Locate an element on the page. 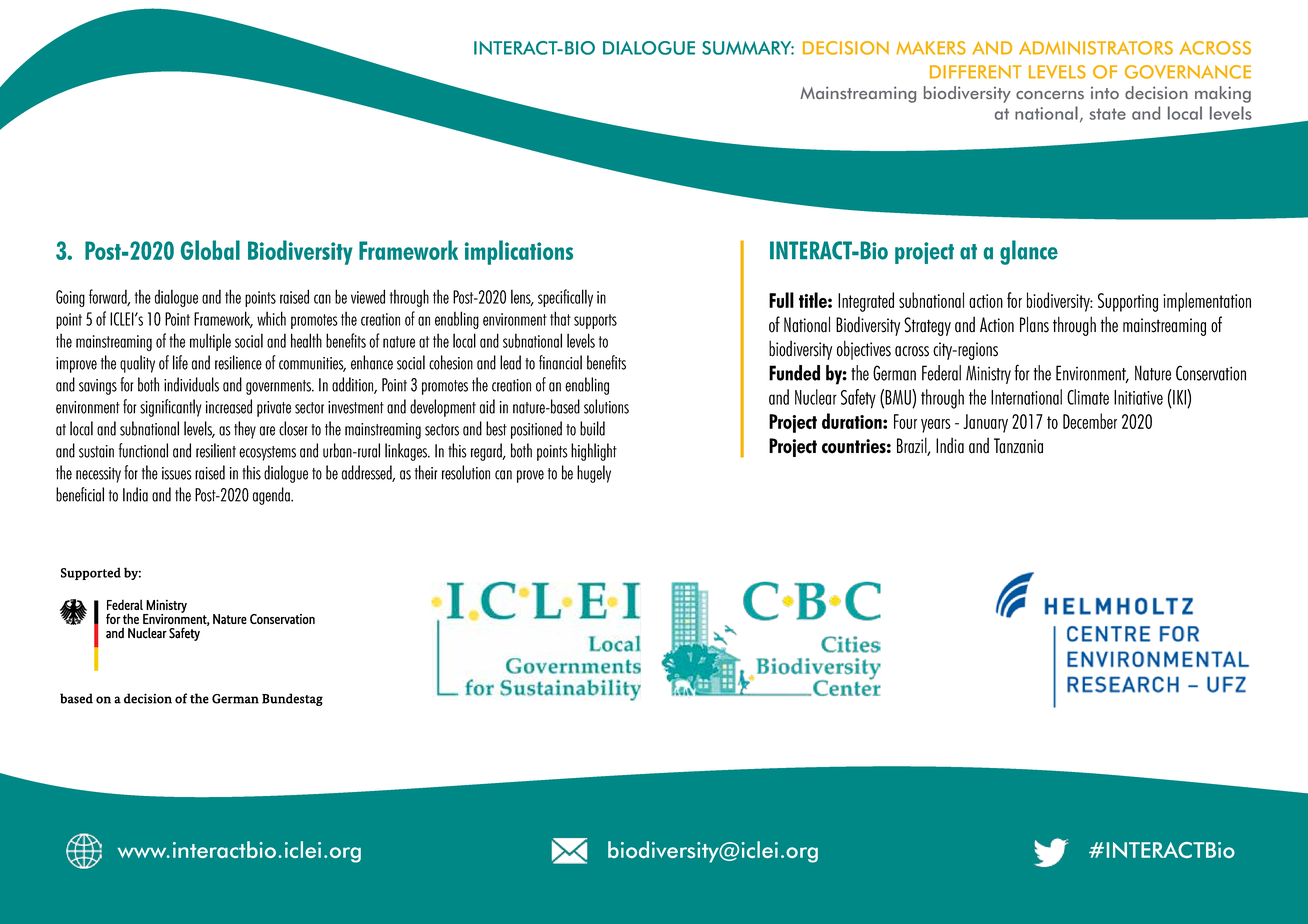 The width and height of the page is (1308, 924). issues is located at coordinates (177, 473).
